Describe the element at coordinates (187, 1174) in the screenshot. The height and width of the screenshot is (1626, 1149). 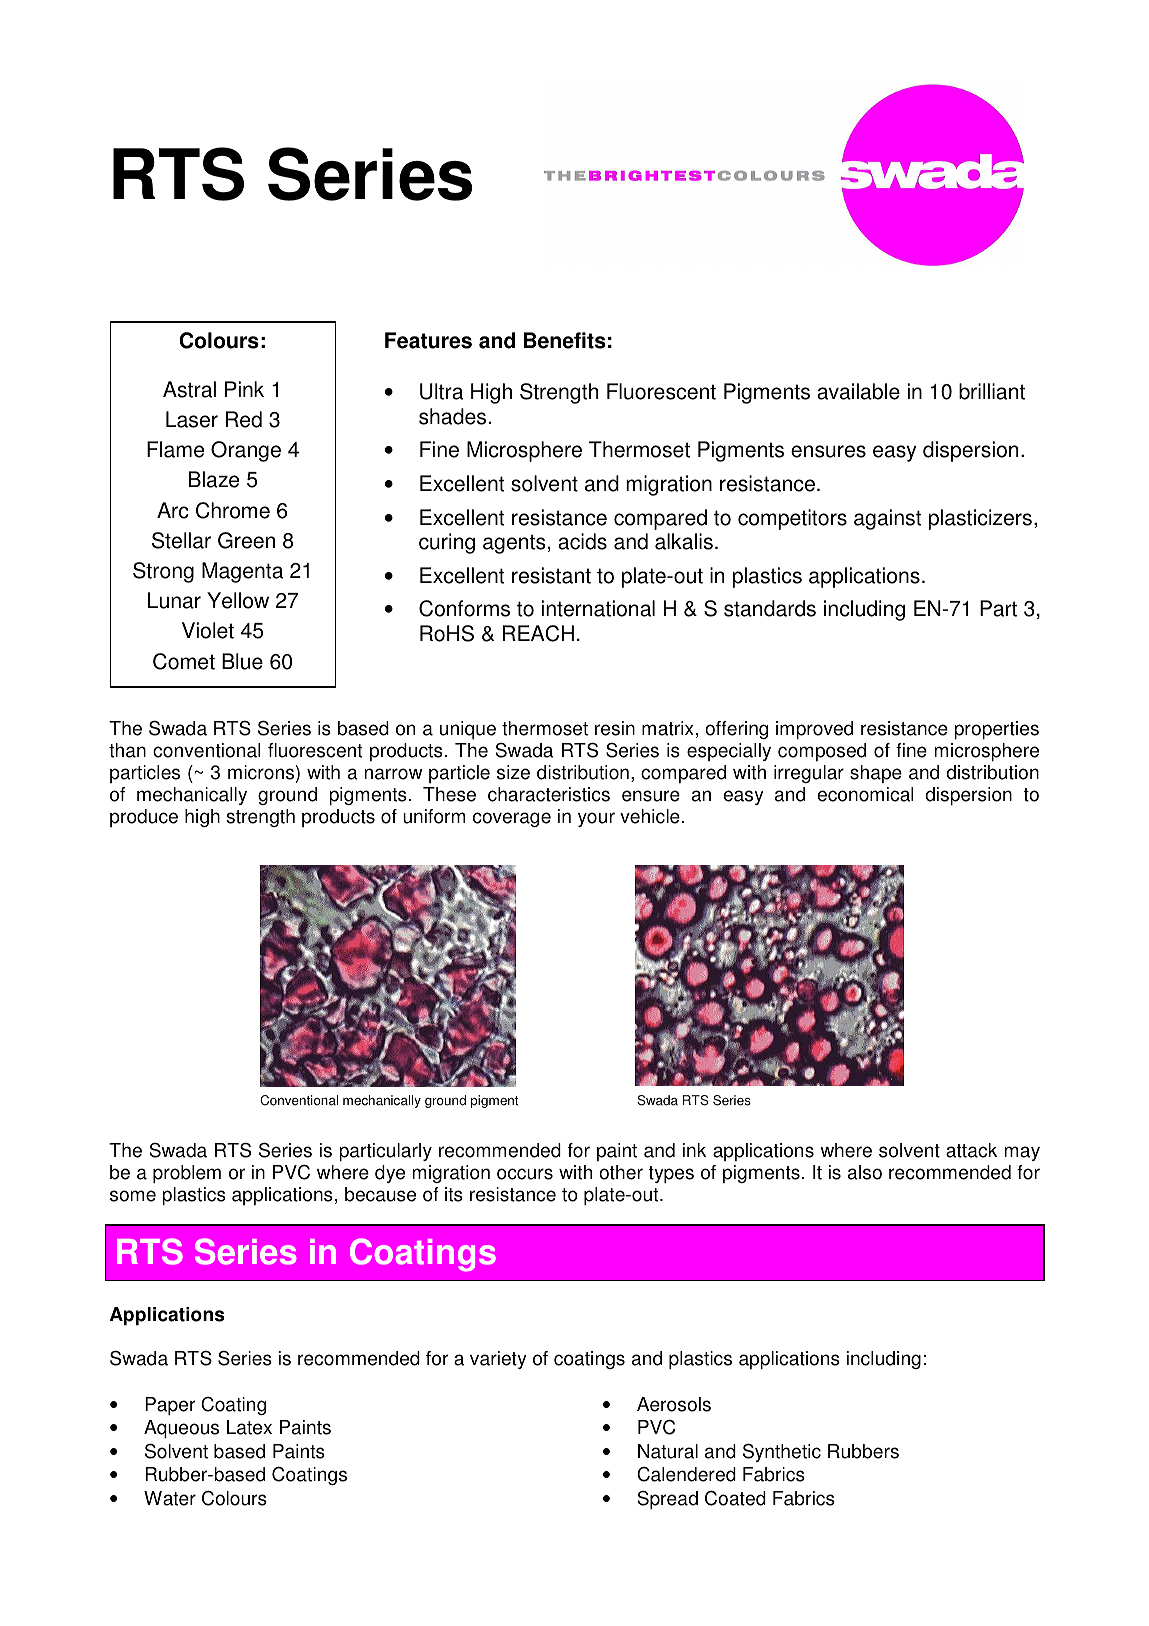
I see `problem` at that location.
